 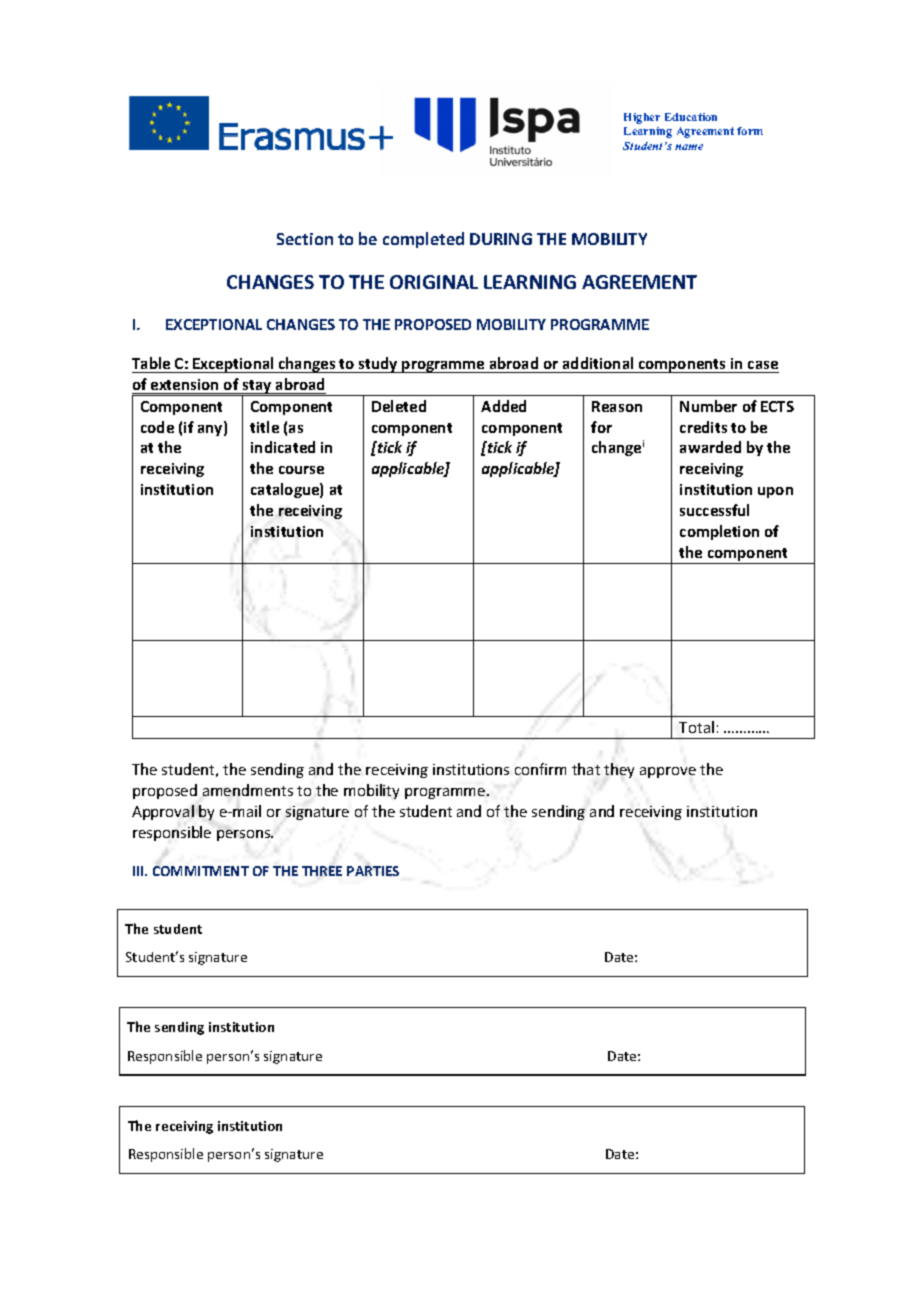 I want to click on completed, so click(x=423, y=240).
